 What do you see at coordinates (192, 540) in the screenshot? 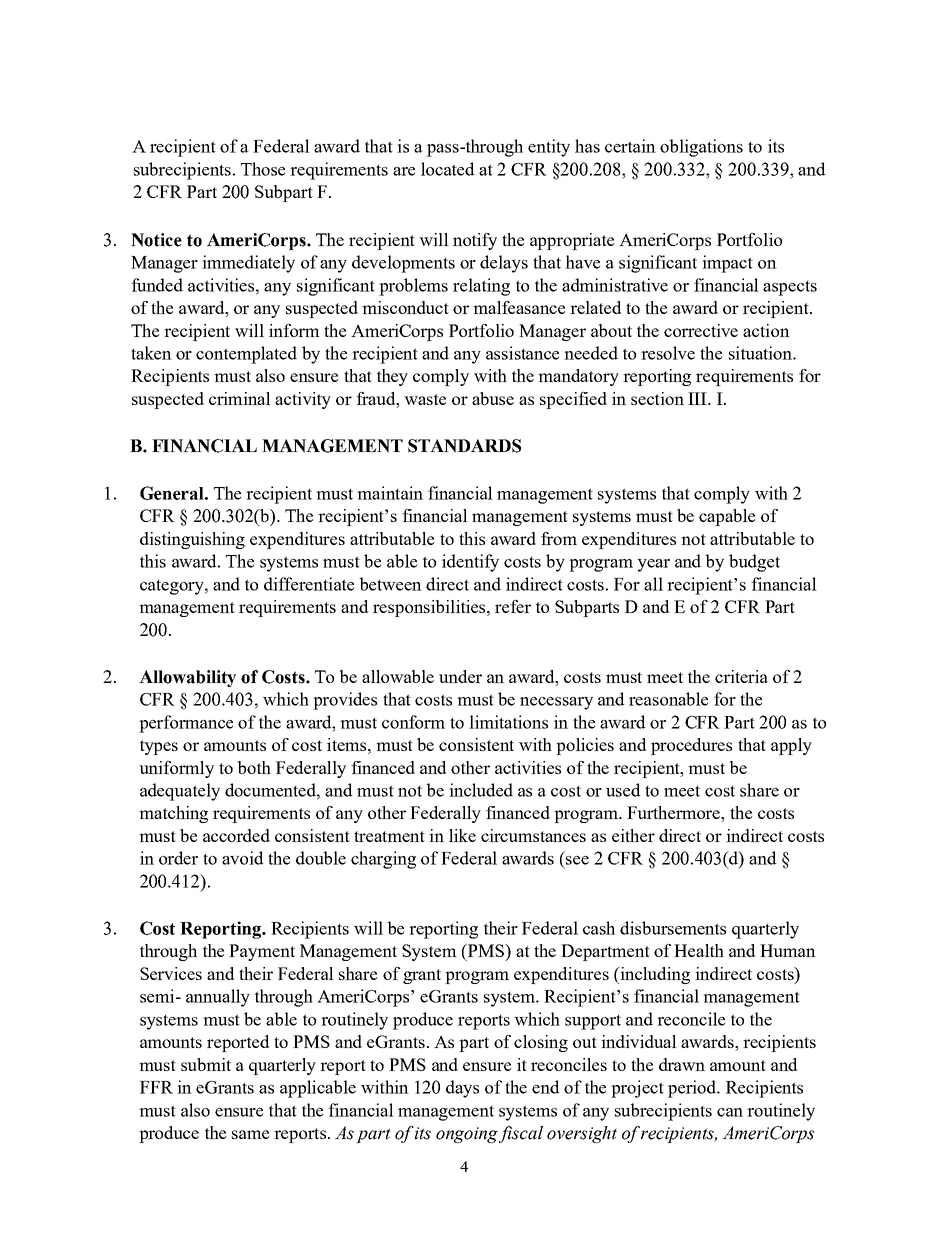
I see `distinguishing` at bounding box center [192, 540].
